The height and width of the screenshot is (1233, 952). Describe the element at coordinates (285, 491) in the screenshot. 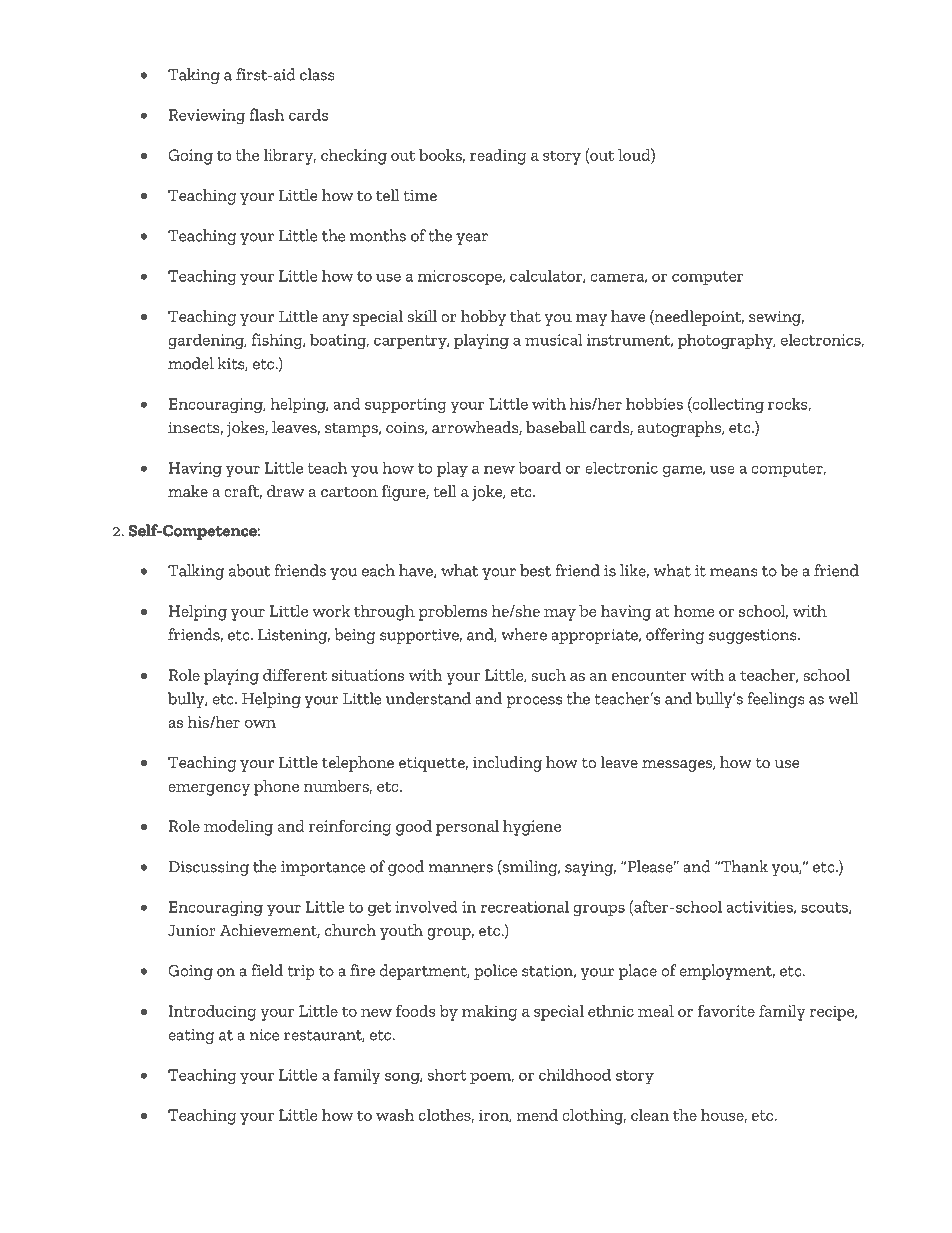

I see `draw` at that location.
